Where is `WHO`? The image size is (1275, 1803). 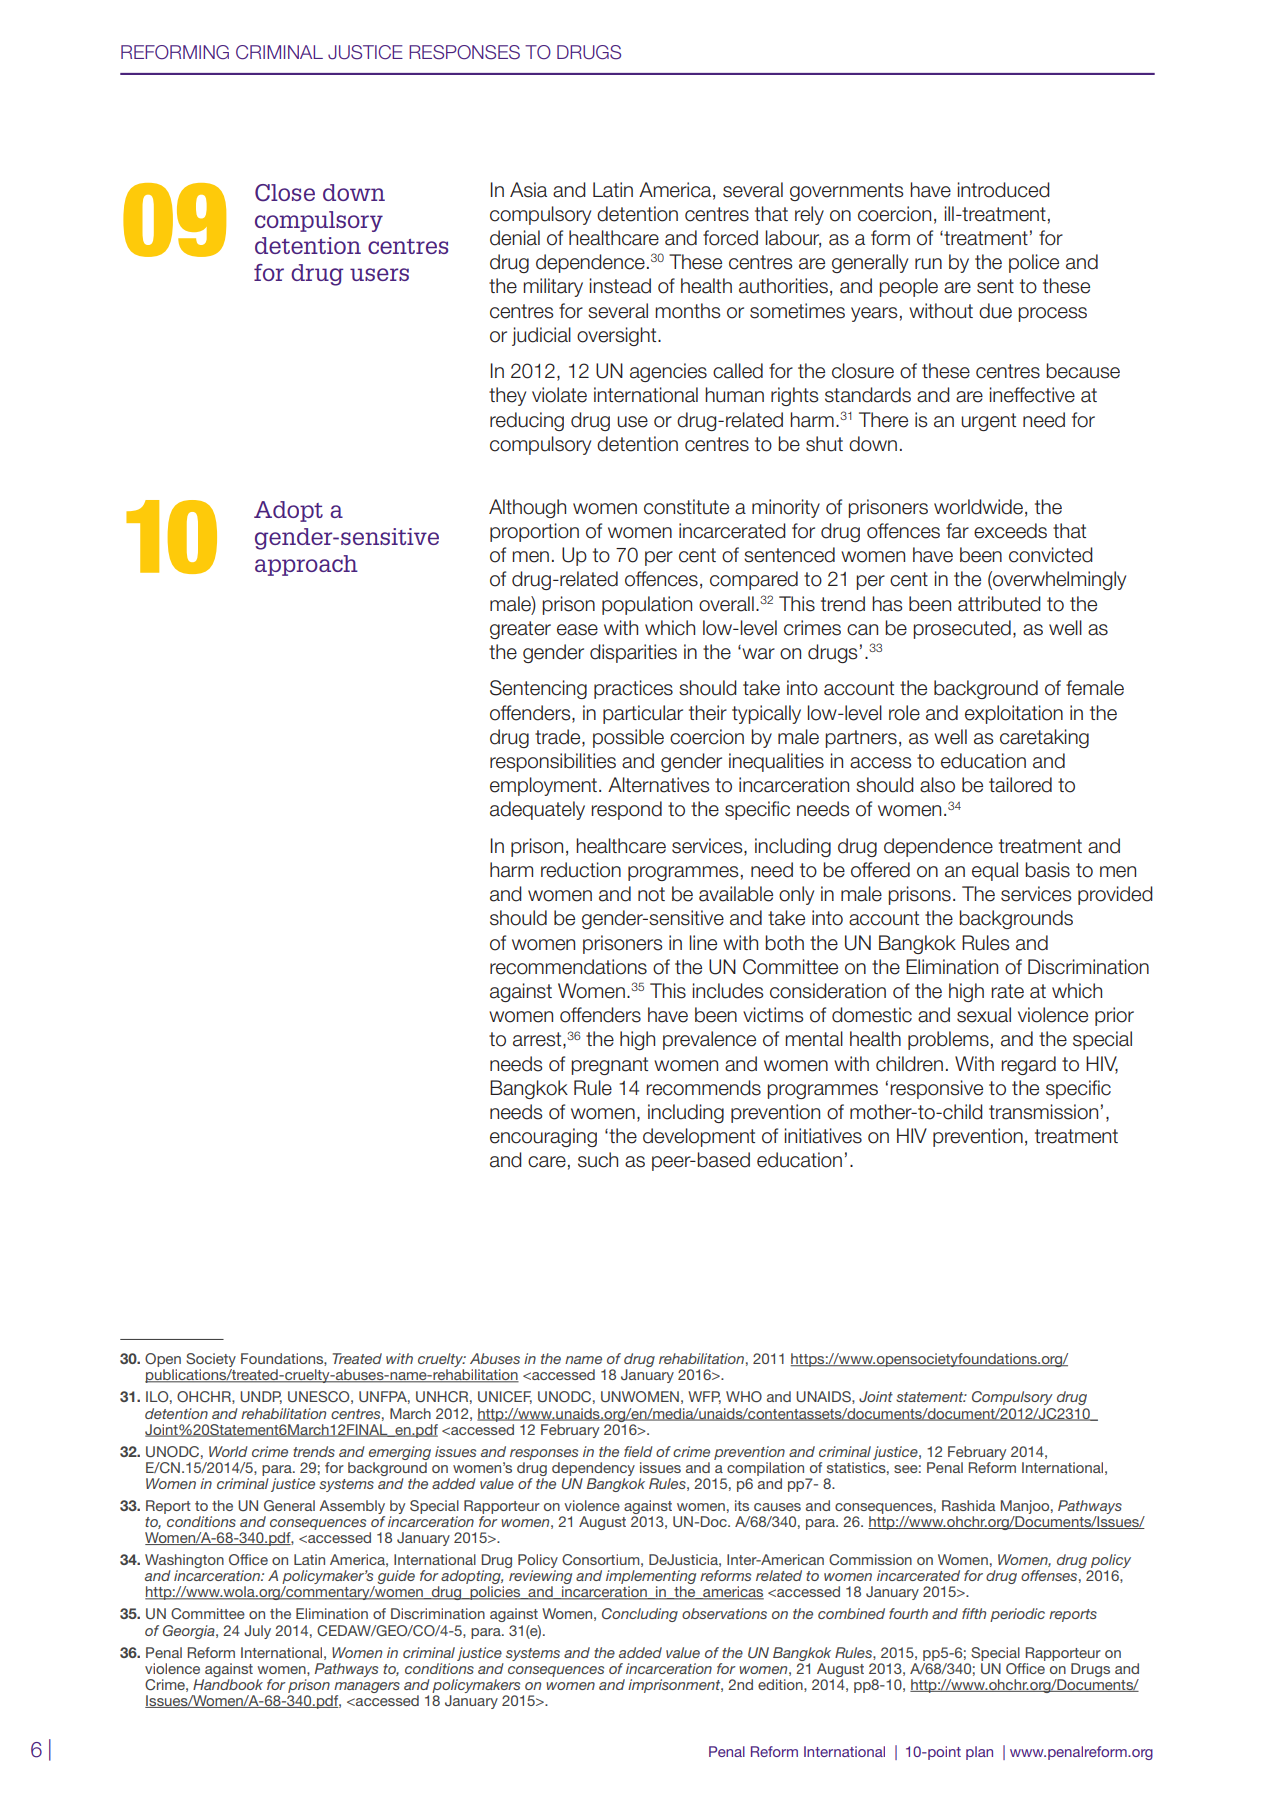 WHO is located at coordinates (744, 1396).
